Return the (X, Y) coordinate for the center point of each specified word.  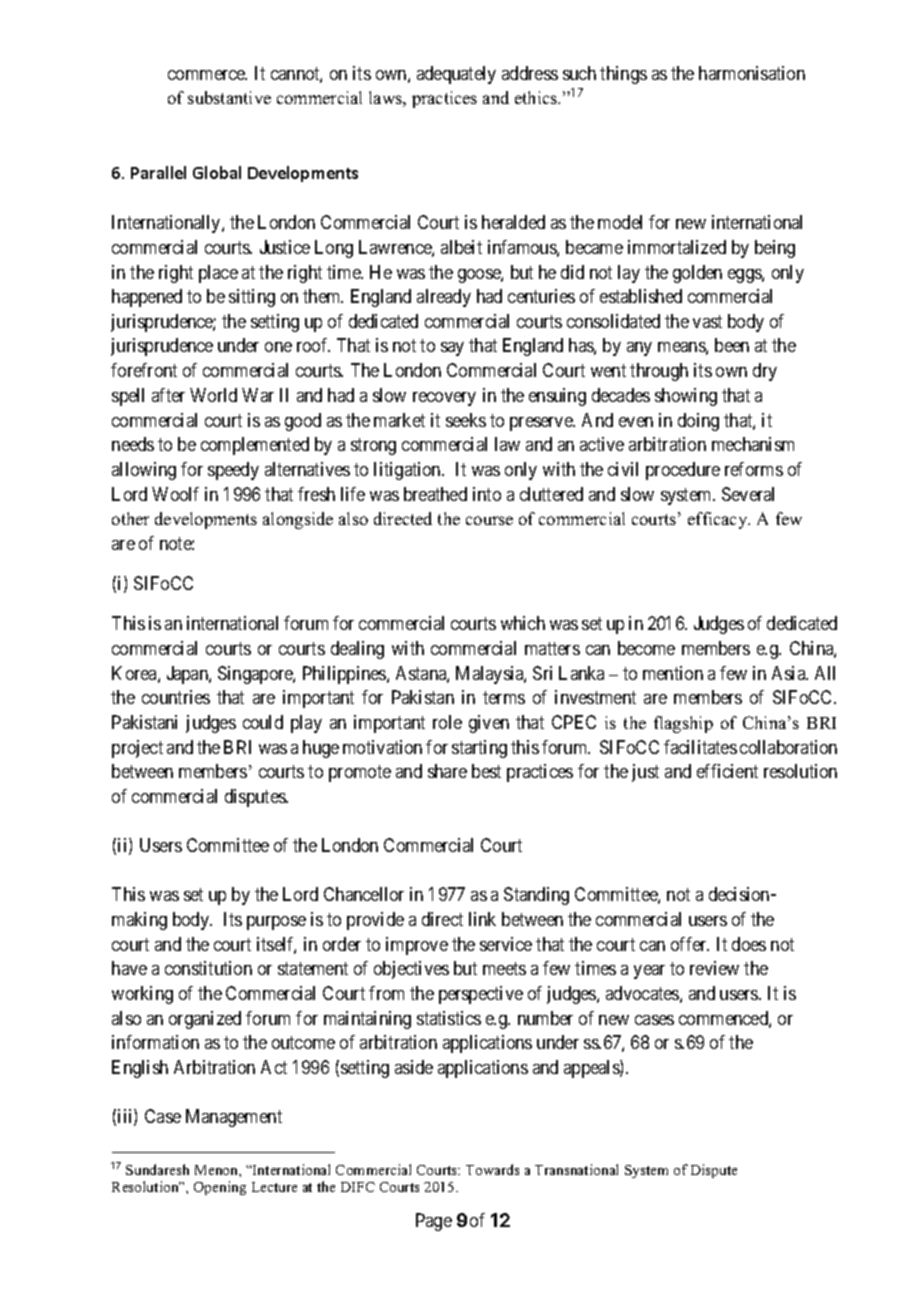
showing (686, 397)
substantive (229, 97)
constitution (208, 968)
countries (176, 697)
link (482, 919)
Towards (492, 1169)
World (213, 395)
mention (673, 673)
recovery (444, 399)
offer (690, 944)
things (623, 75)
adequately (456, 75)
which (523, 623)
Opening (220, 1188)
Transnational (576, 1169)
